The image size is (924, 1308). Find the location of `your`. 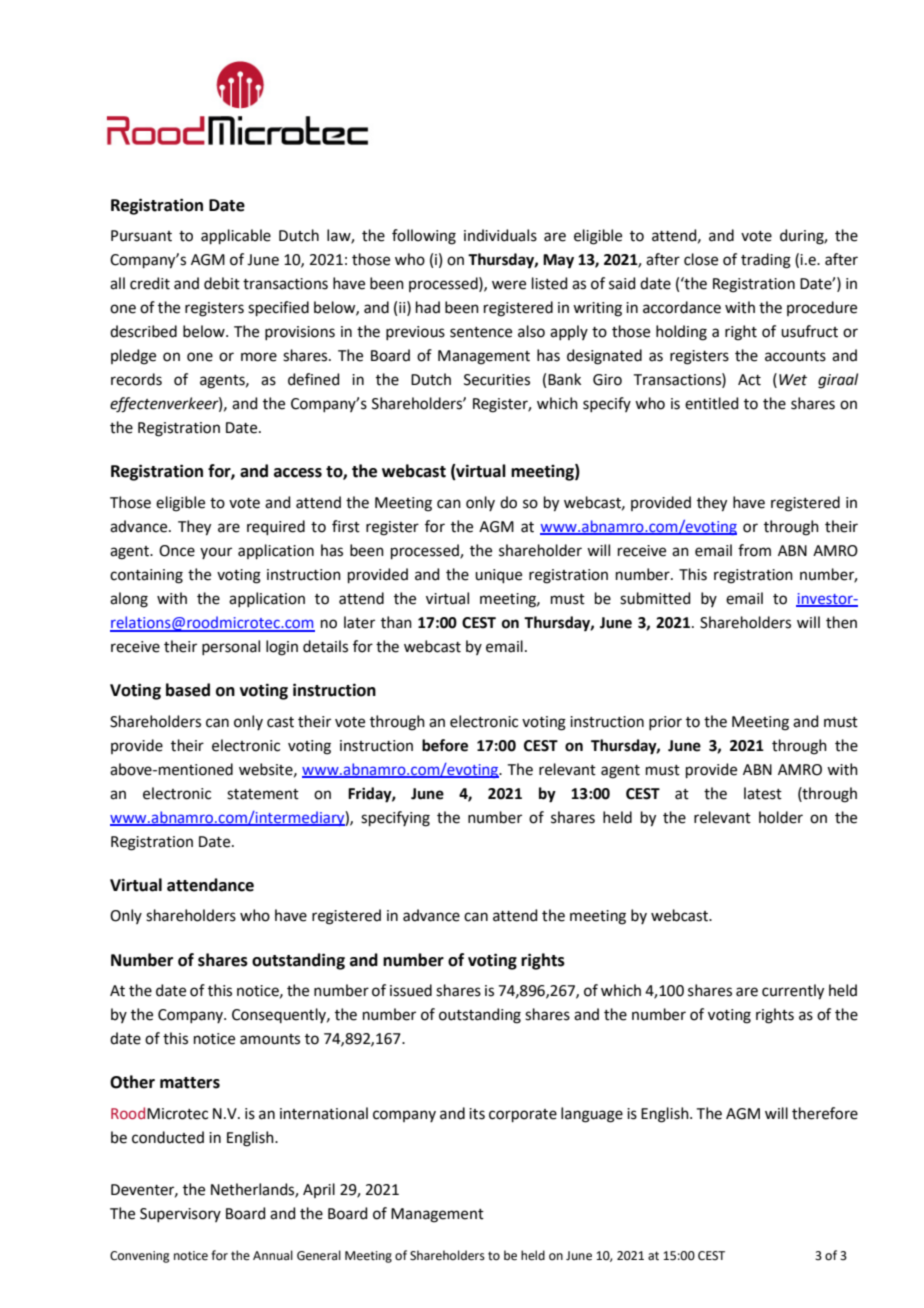

your is located at coordinates (216, 553).
